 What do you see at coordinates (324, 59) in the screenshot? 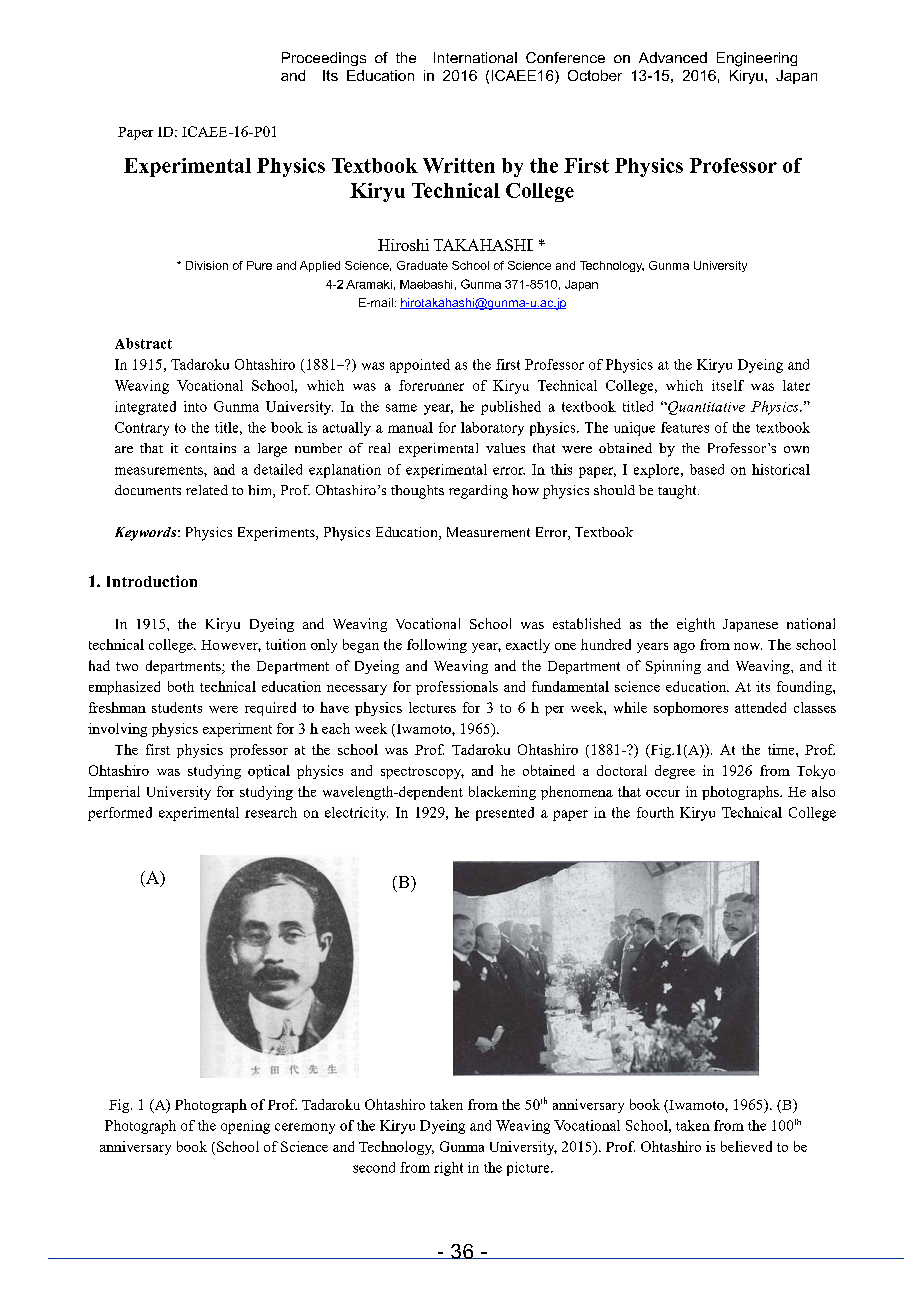
I see `Proceedings` at bounding box center [324, 59].
